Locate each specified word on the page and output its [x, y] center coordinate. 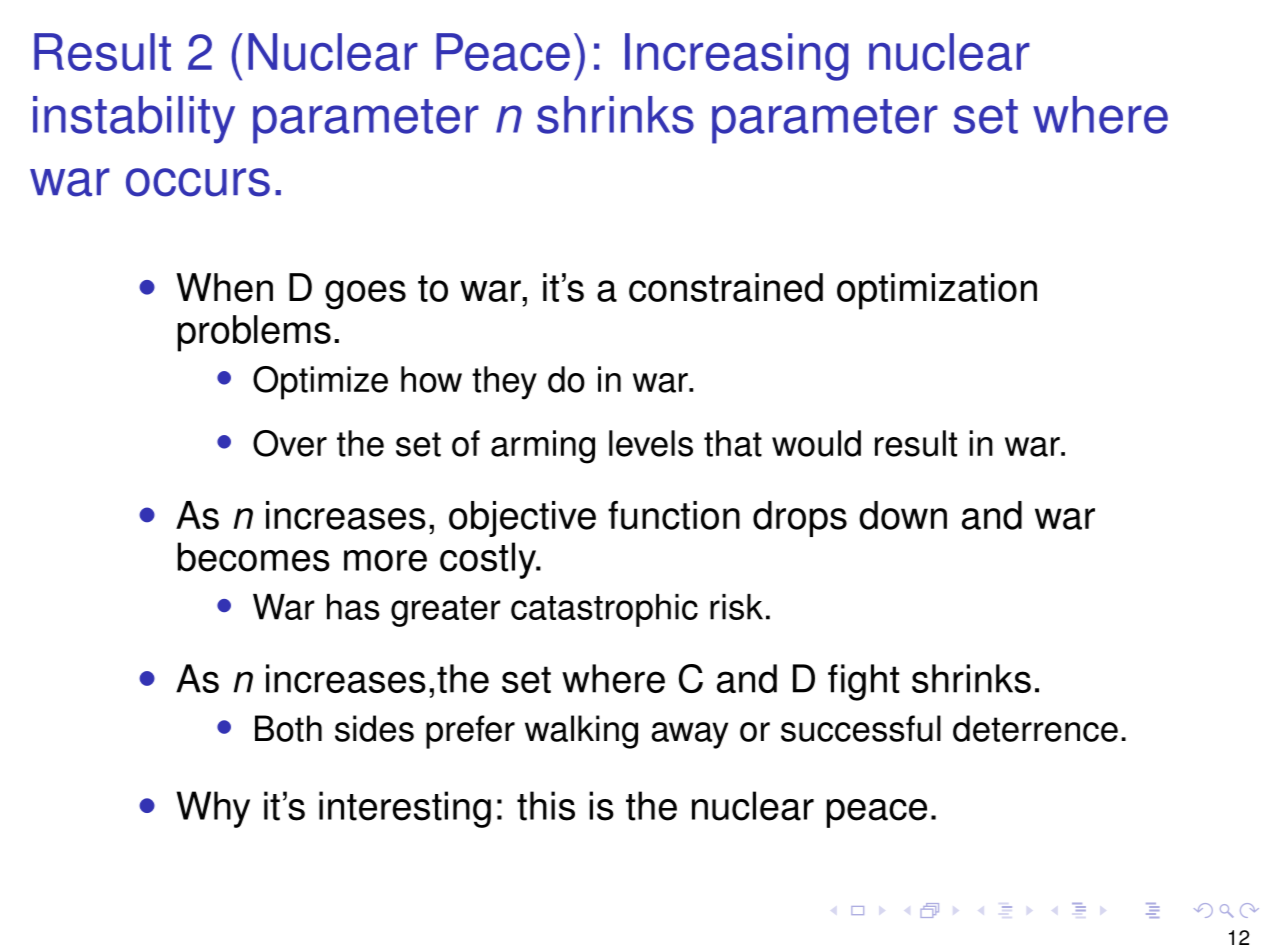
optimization [937, 291]
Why [213, 809]
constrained [726, 287]
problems [254, 333]
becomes [254, 557]
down [903, 515]
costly [489, 560]
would [816, 443]
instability [134, 120]
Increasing [737, 57]
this [546, 806]
